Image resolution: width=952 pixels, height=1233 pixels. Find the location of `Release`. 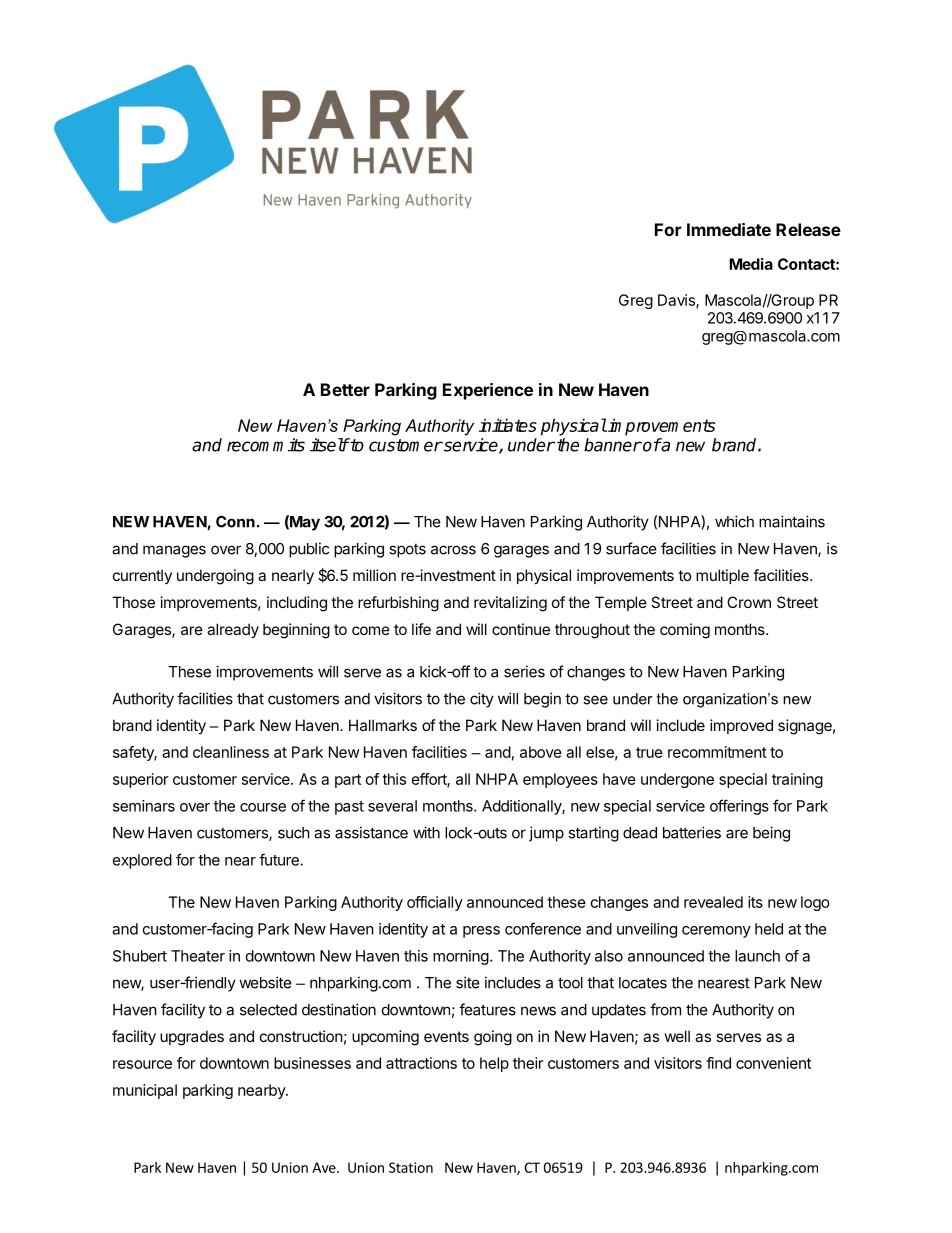

Release is located at coordinates (808, 229).
